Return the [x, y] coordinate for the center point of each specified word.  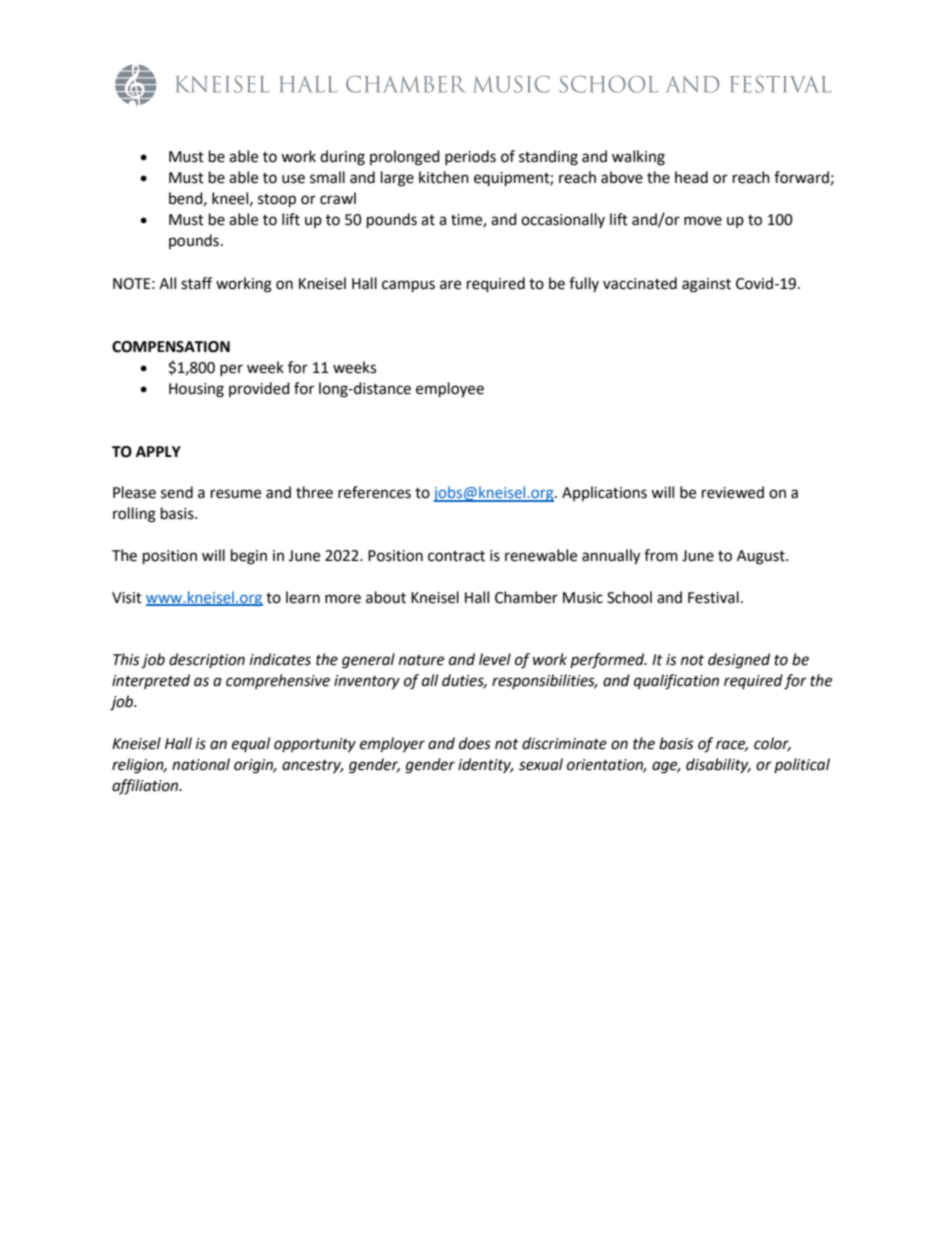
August [762, 557]
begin [249, 557]
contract [456, 556]
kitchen [444, 177]
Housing [196, 390]
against [706, 285]
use [293, 179]
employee [450, 390]
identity [485, 765]
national [201, 764]
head [691, 177]
